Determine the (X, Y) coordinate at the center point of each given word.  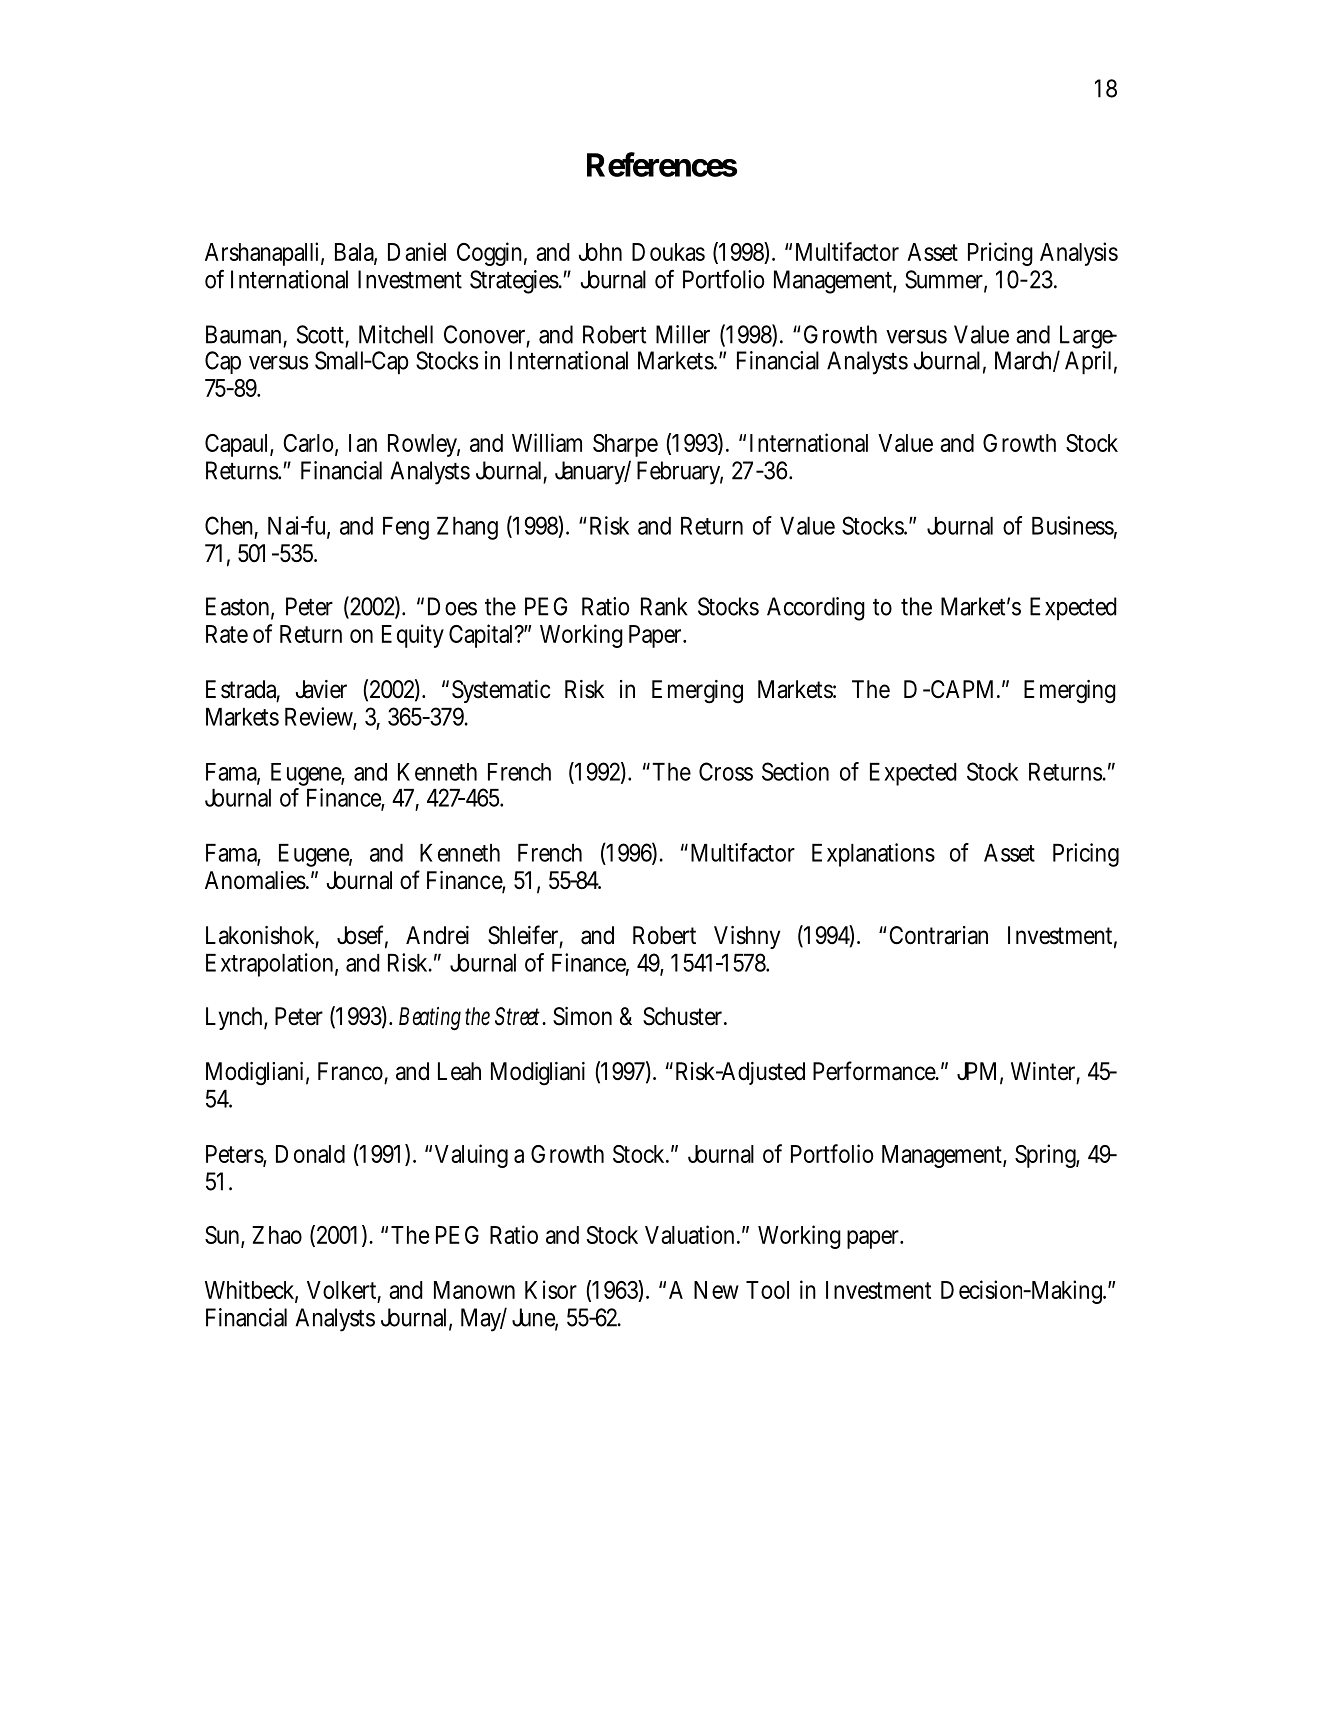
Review (319, 716)
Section (795, 771)
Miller (683, 334)
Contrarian (938, 935)
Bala (355, 253)
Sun (222, 1235)
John (600, 252)
